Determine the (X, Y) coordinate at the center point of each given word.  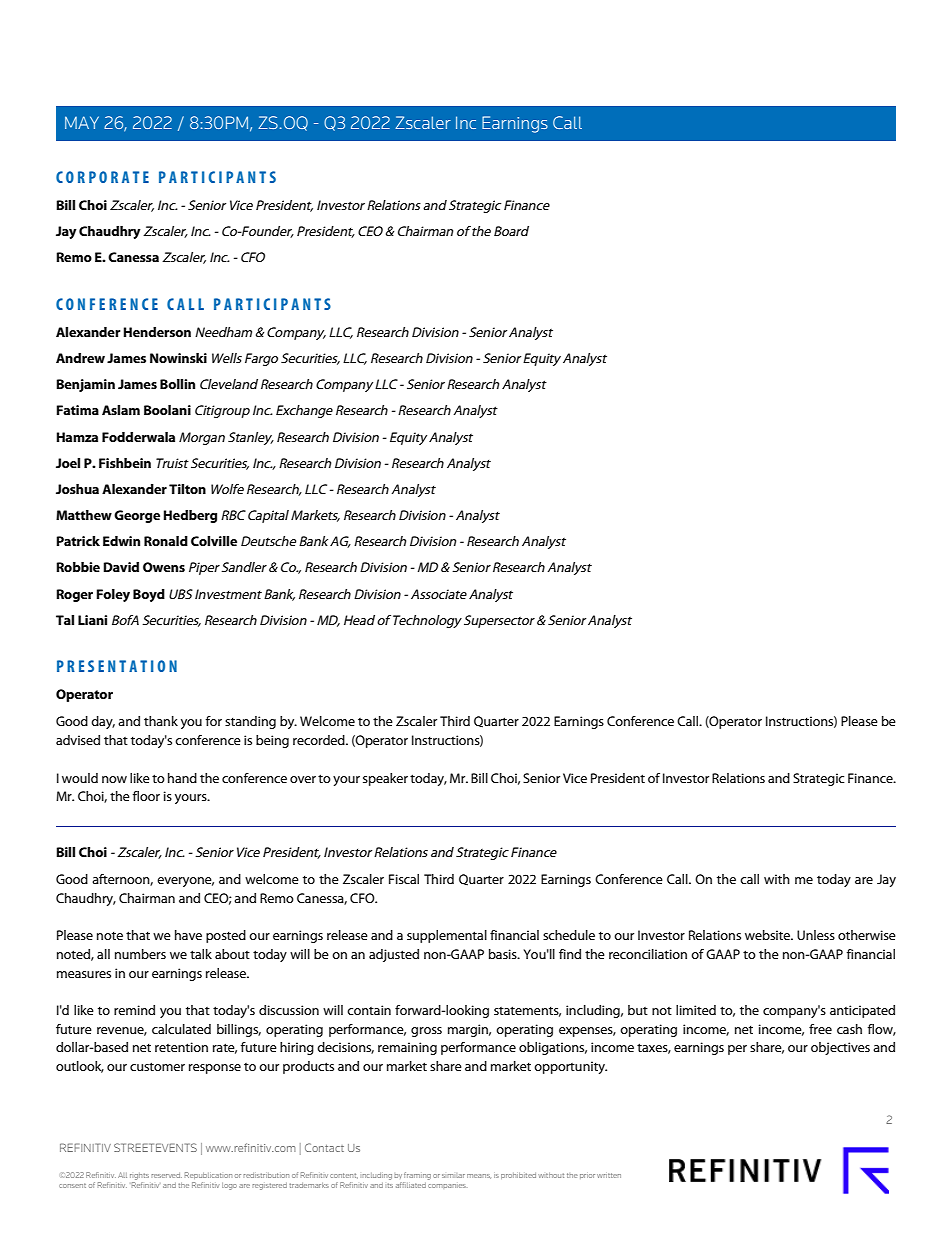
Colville (214, 541)
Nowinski (178, 358)
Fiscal (404, 879)
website (769, 935)
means (479, 1176)
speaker (385, 779)
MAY (82, 122)
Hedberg (190, 516)
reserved (166, 1175)
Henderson (157, 332)
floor (146, 796)
